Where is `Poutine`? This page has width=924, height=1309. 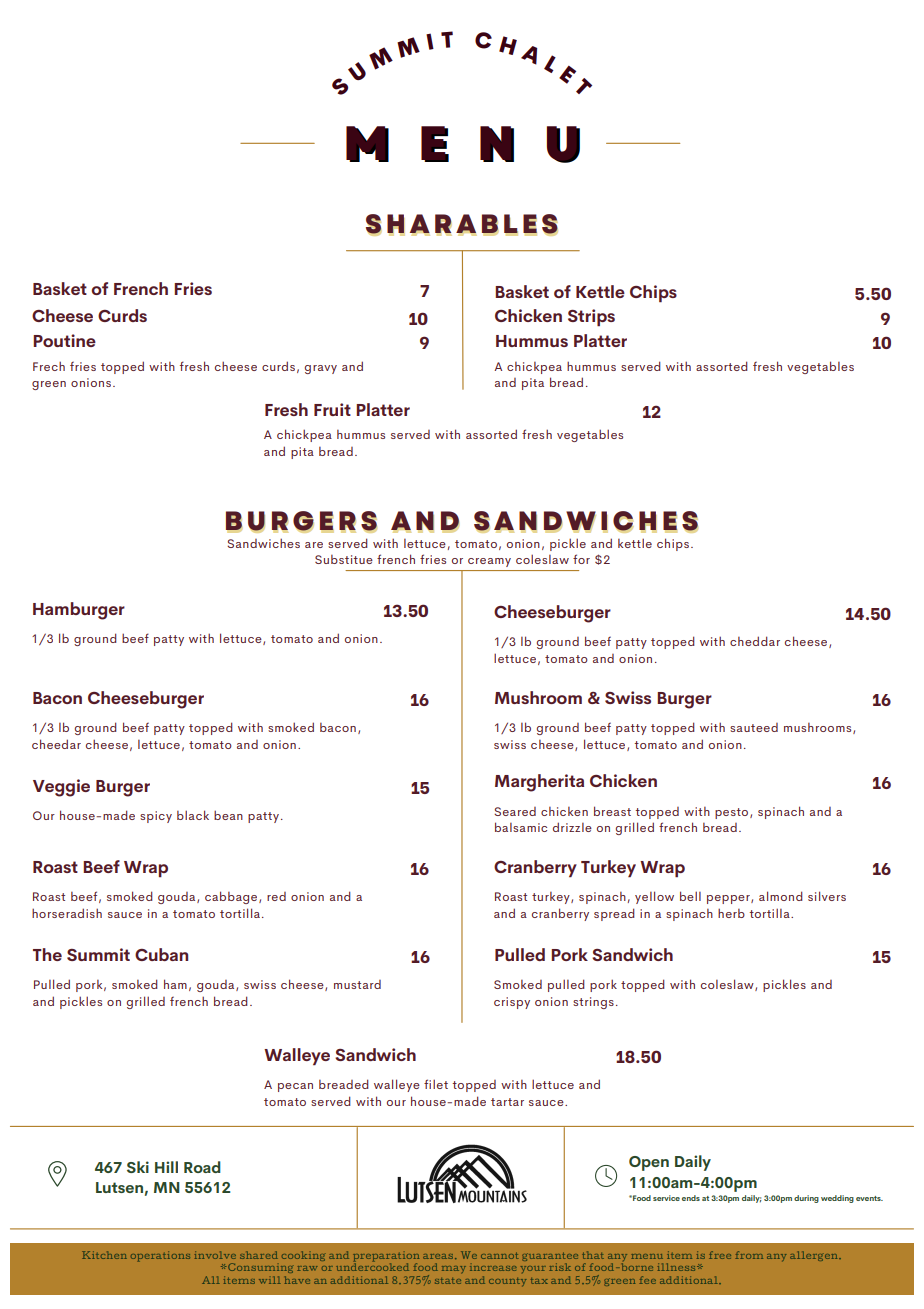
Poutine is located at coordinates (64, 340).
